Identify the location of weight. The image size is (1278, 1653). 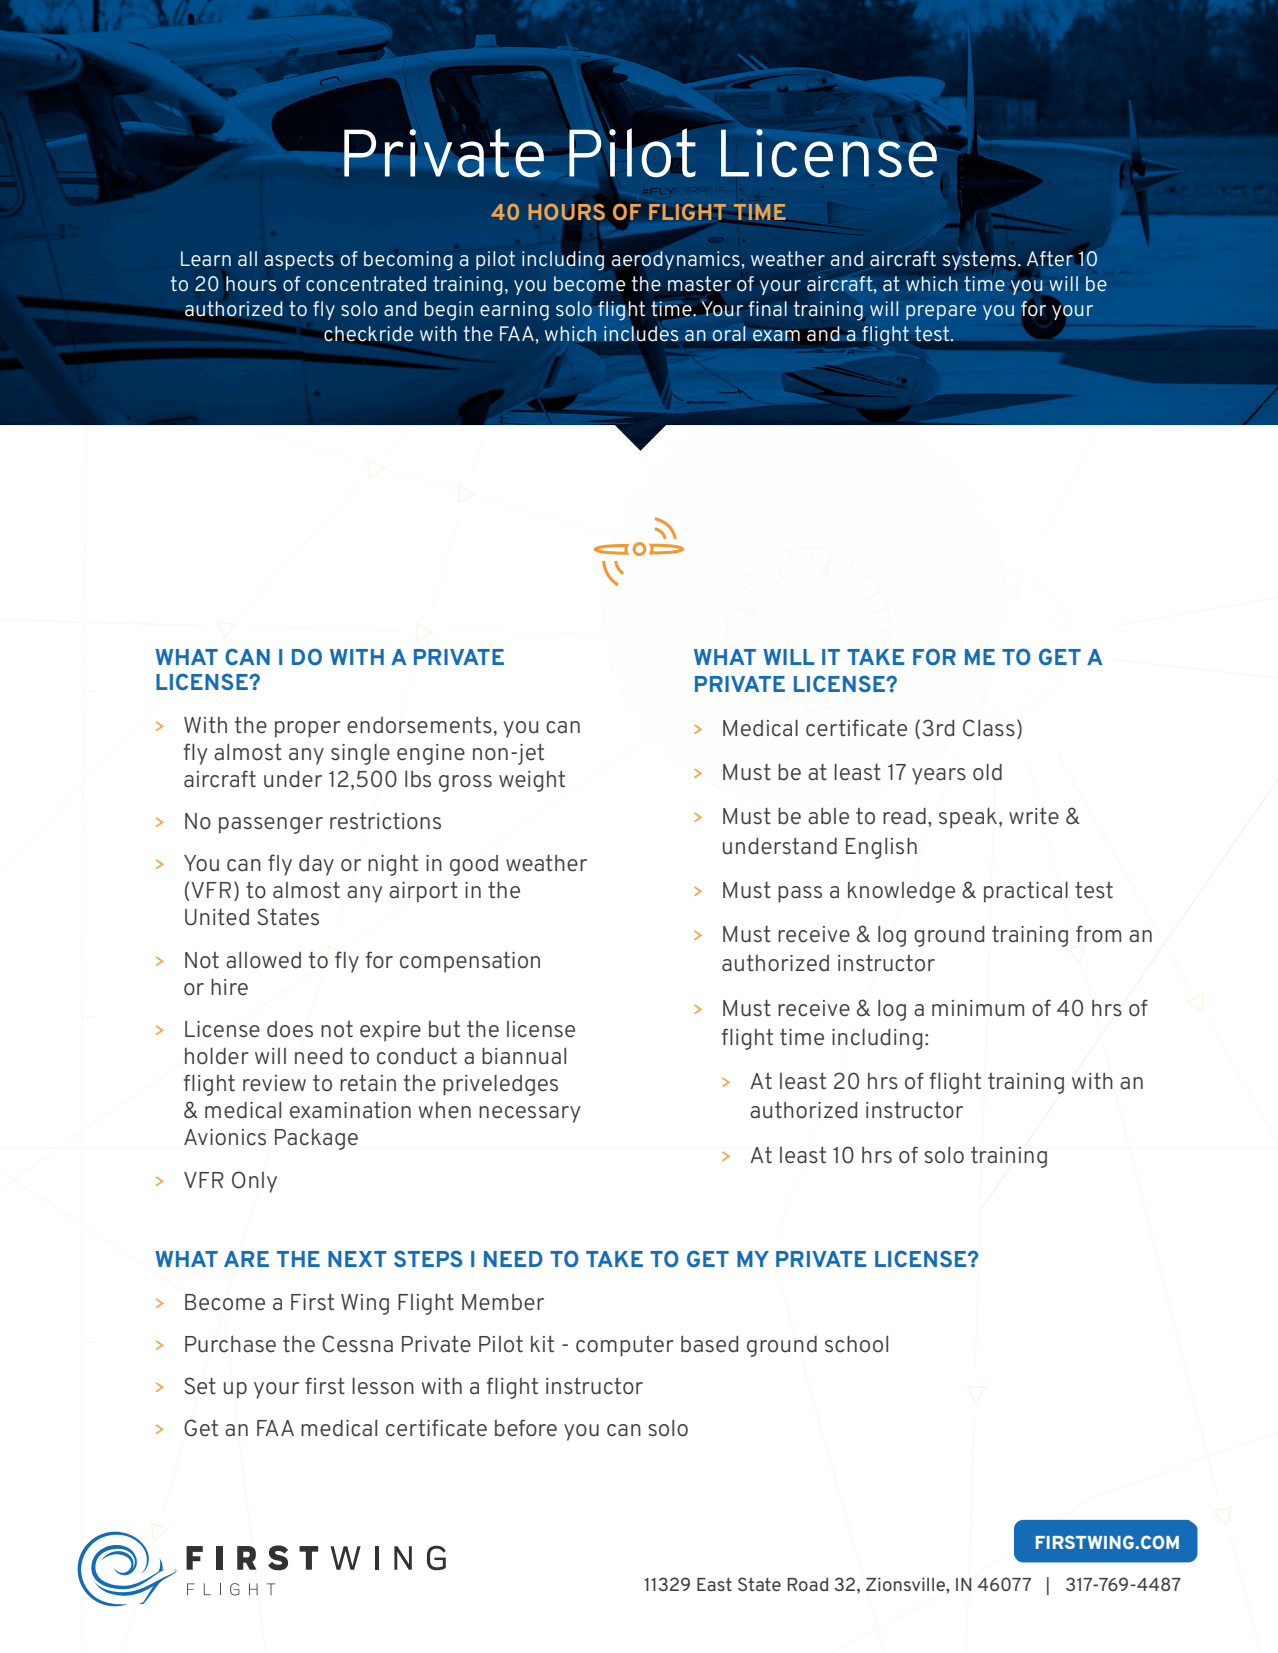
(532, 781).
